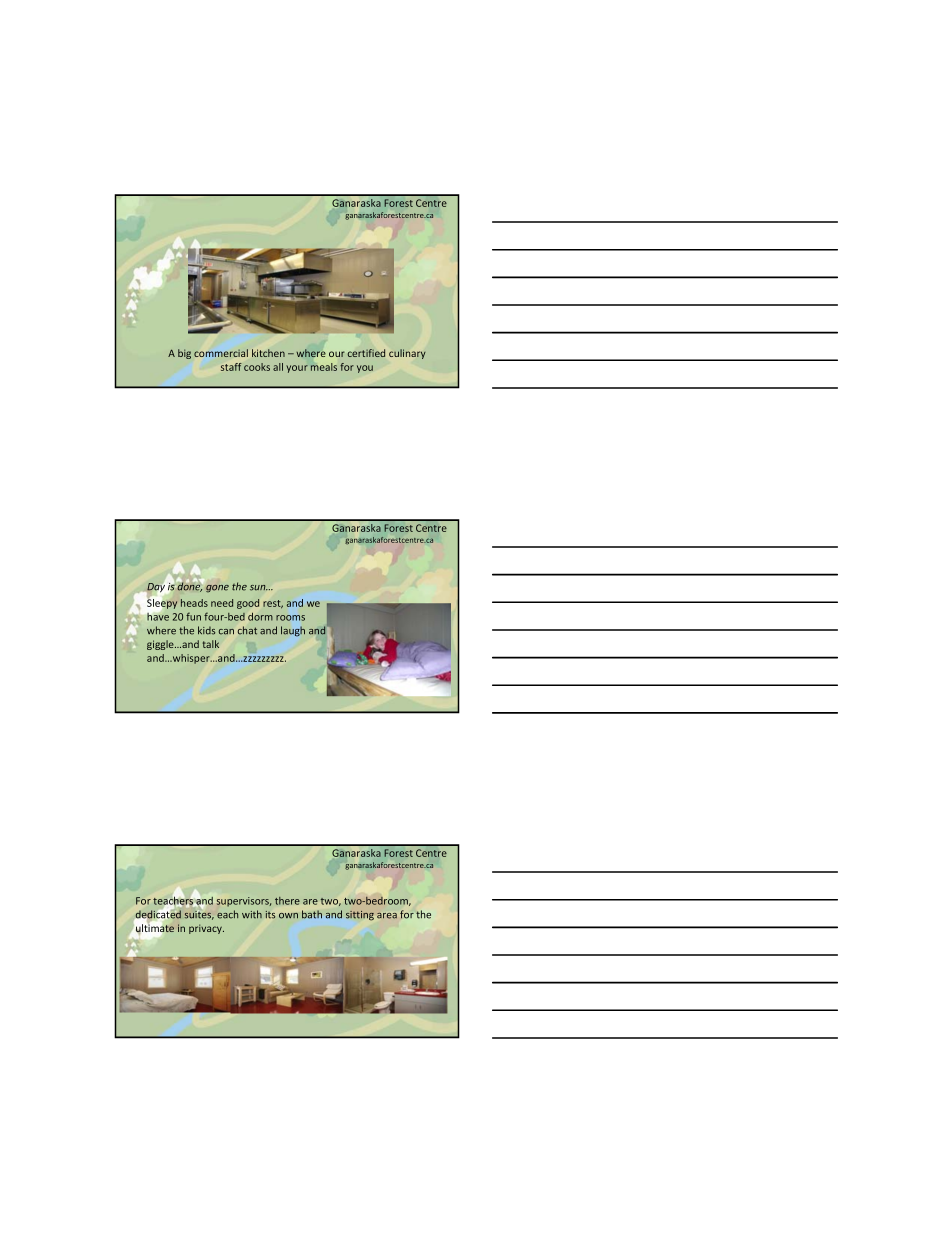 Image resolution: width=952 pixels, height=1233 pixels. Describe the element at coordinates (278, 367) in the page. I see `all` at that location.
